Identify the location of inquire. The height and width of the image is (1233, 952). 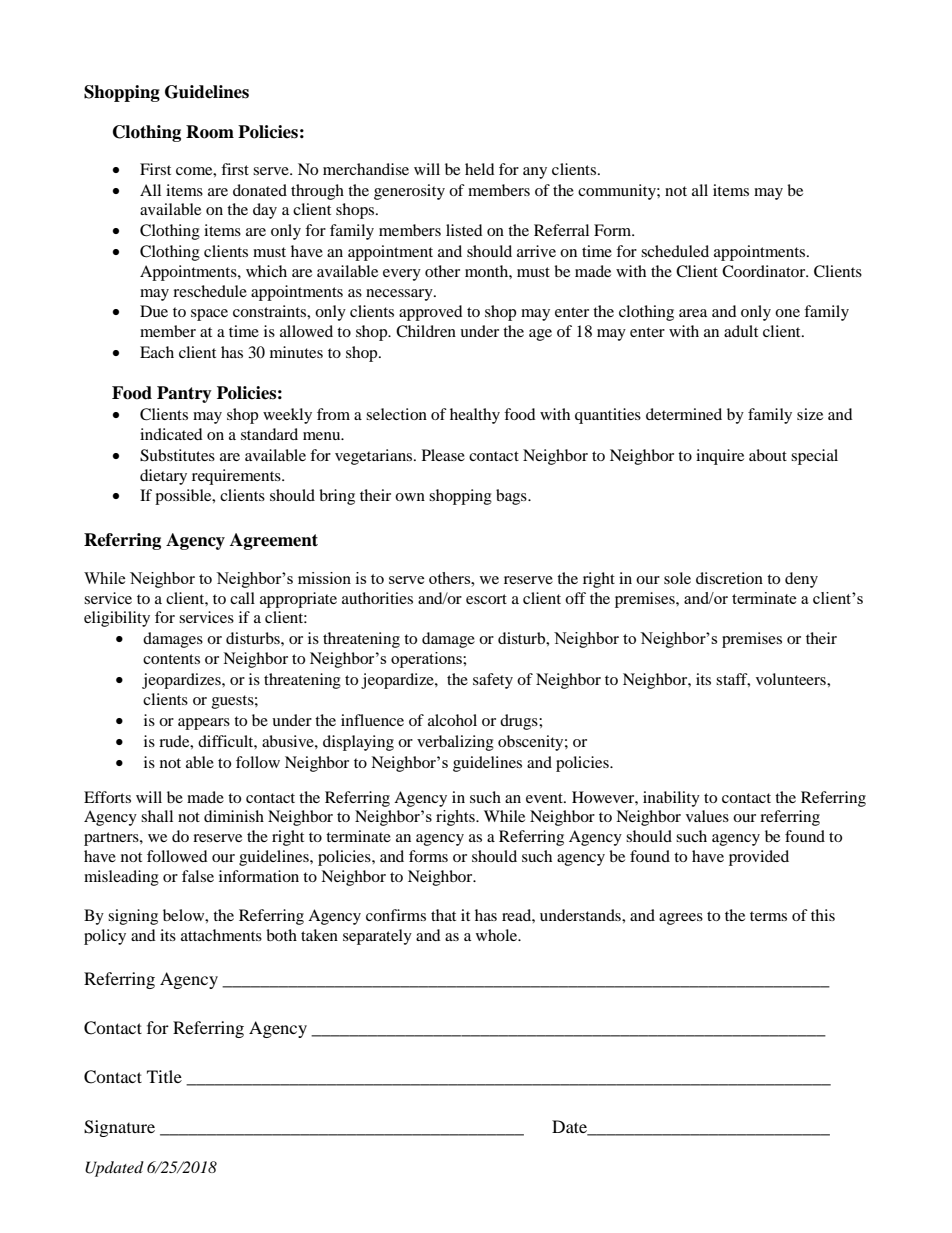
(720, 457).
